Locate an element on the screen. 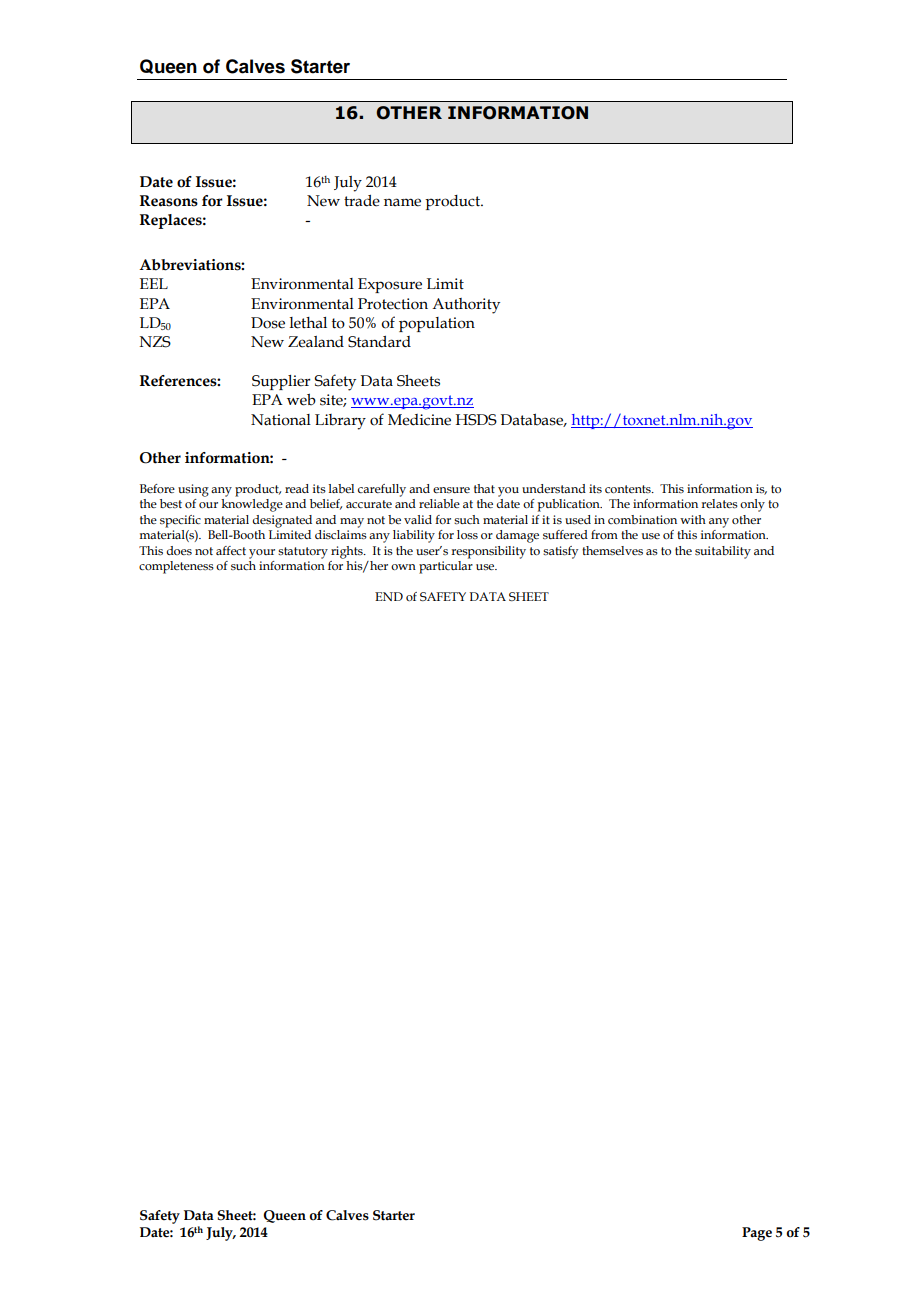  themselves is located at coordinates (612, 550).
